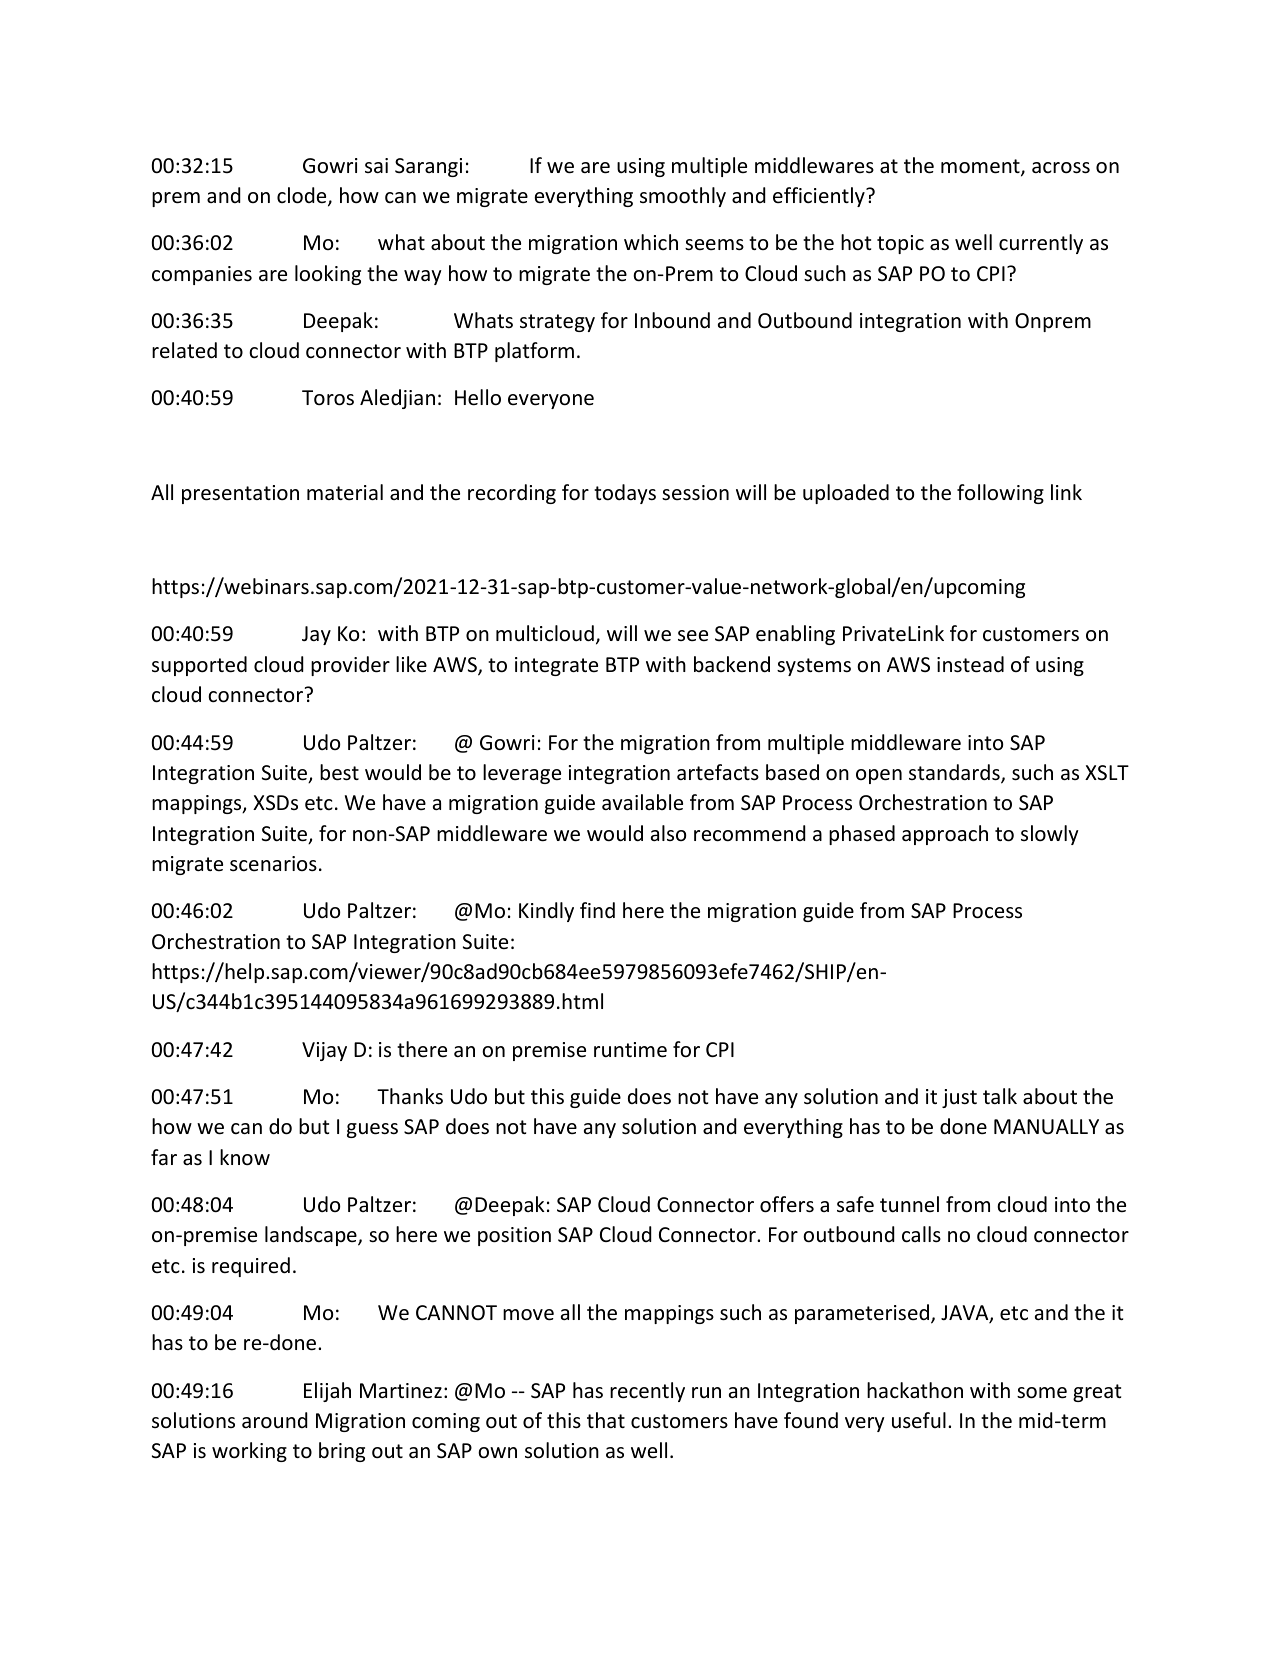  What do you see at coordinates (1042, 1393) in the screenshot?
I see `some` at bounding box center [1042, 1393].
